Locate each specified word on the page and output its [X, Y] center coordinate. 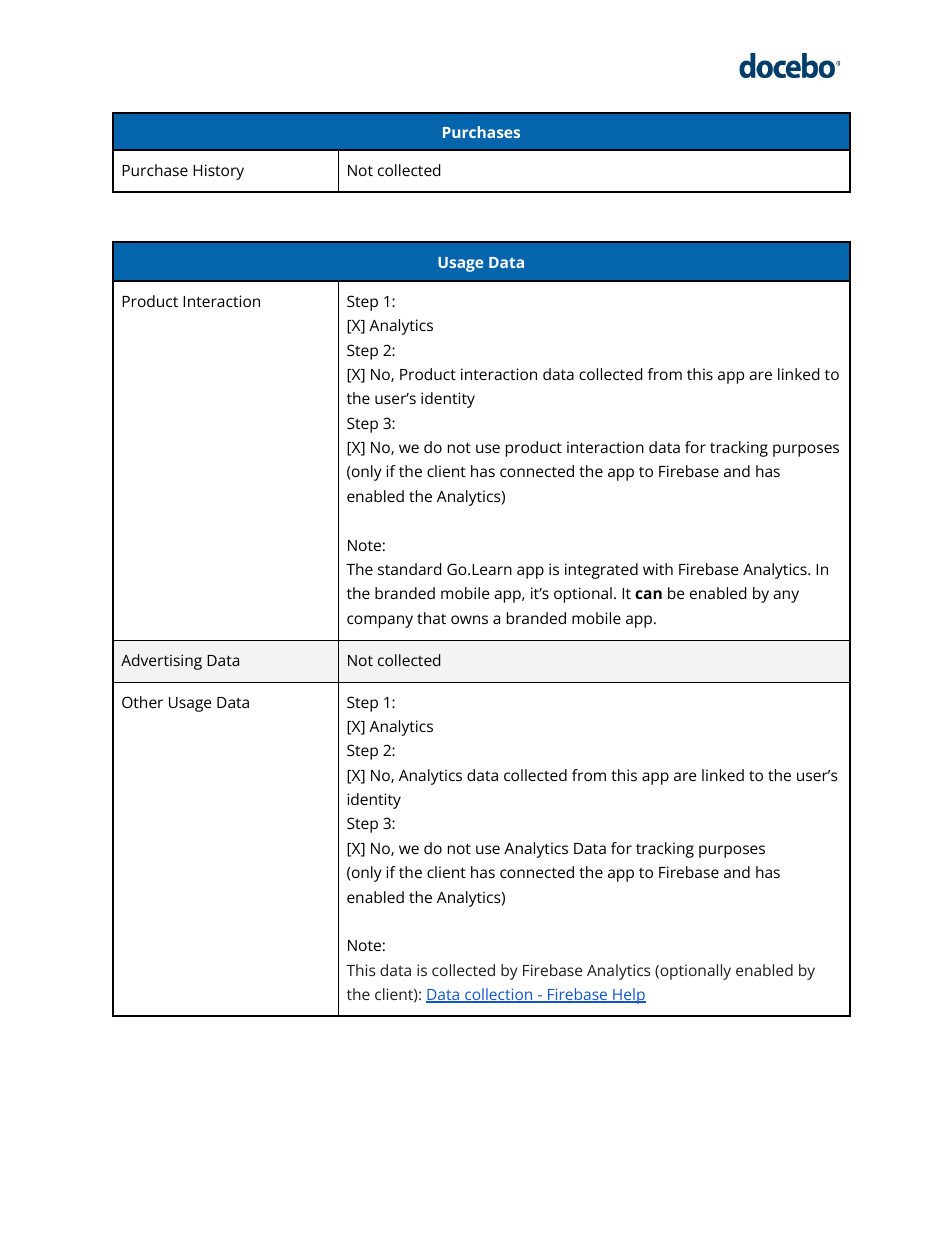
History [218, 172]
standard [409, 569]
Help [628, 996]
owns [469, 619]
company [380, 621]
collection [499, 995]
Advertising [161, 662]
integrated [601, 571]
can [648, 594]
